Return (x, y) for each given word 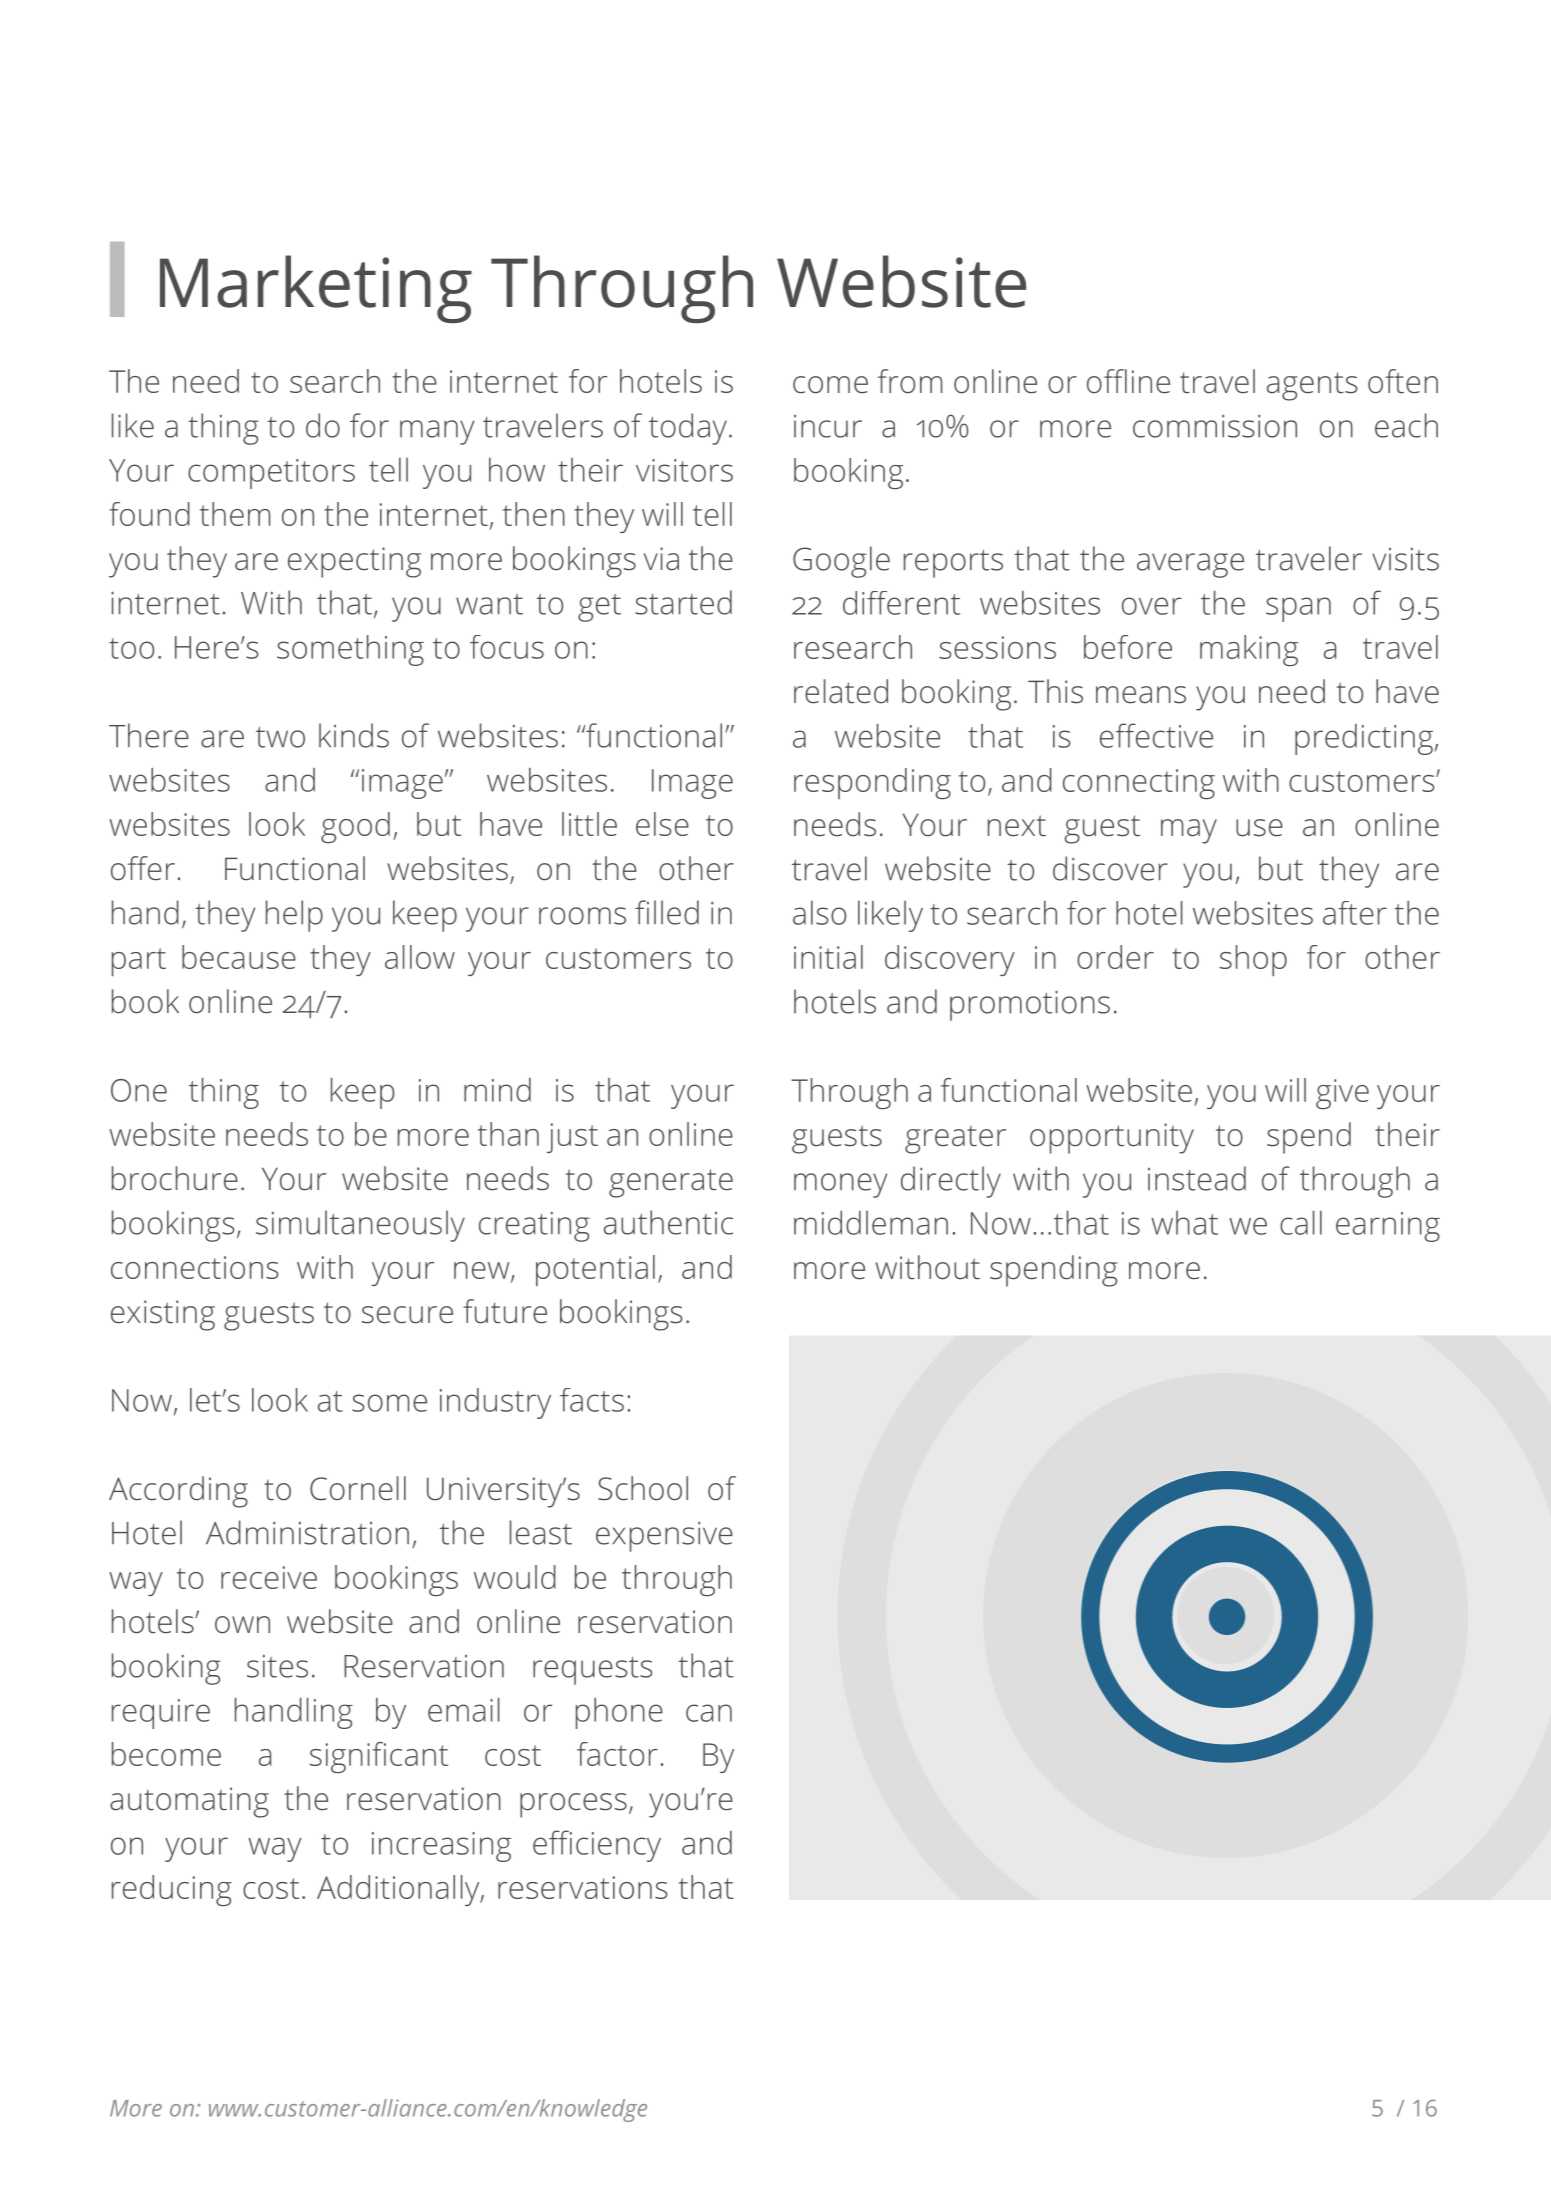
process (573, 1805)
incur (828, 426)
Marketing (316, 289)
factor (617, 1754)
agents (1312, 386)
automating (189, 1802)
